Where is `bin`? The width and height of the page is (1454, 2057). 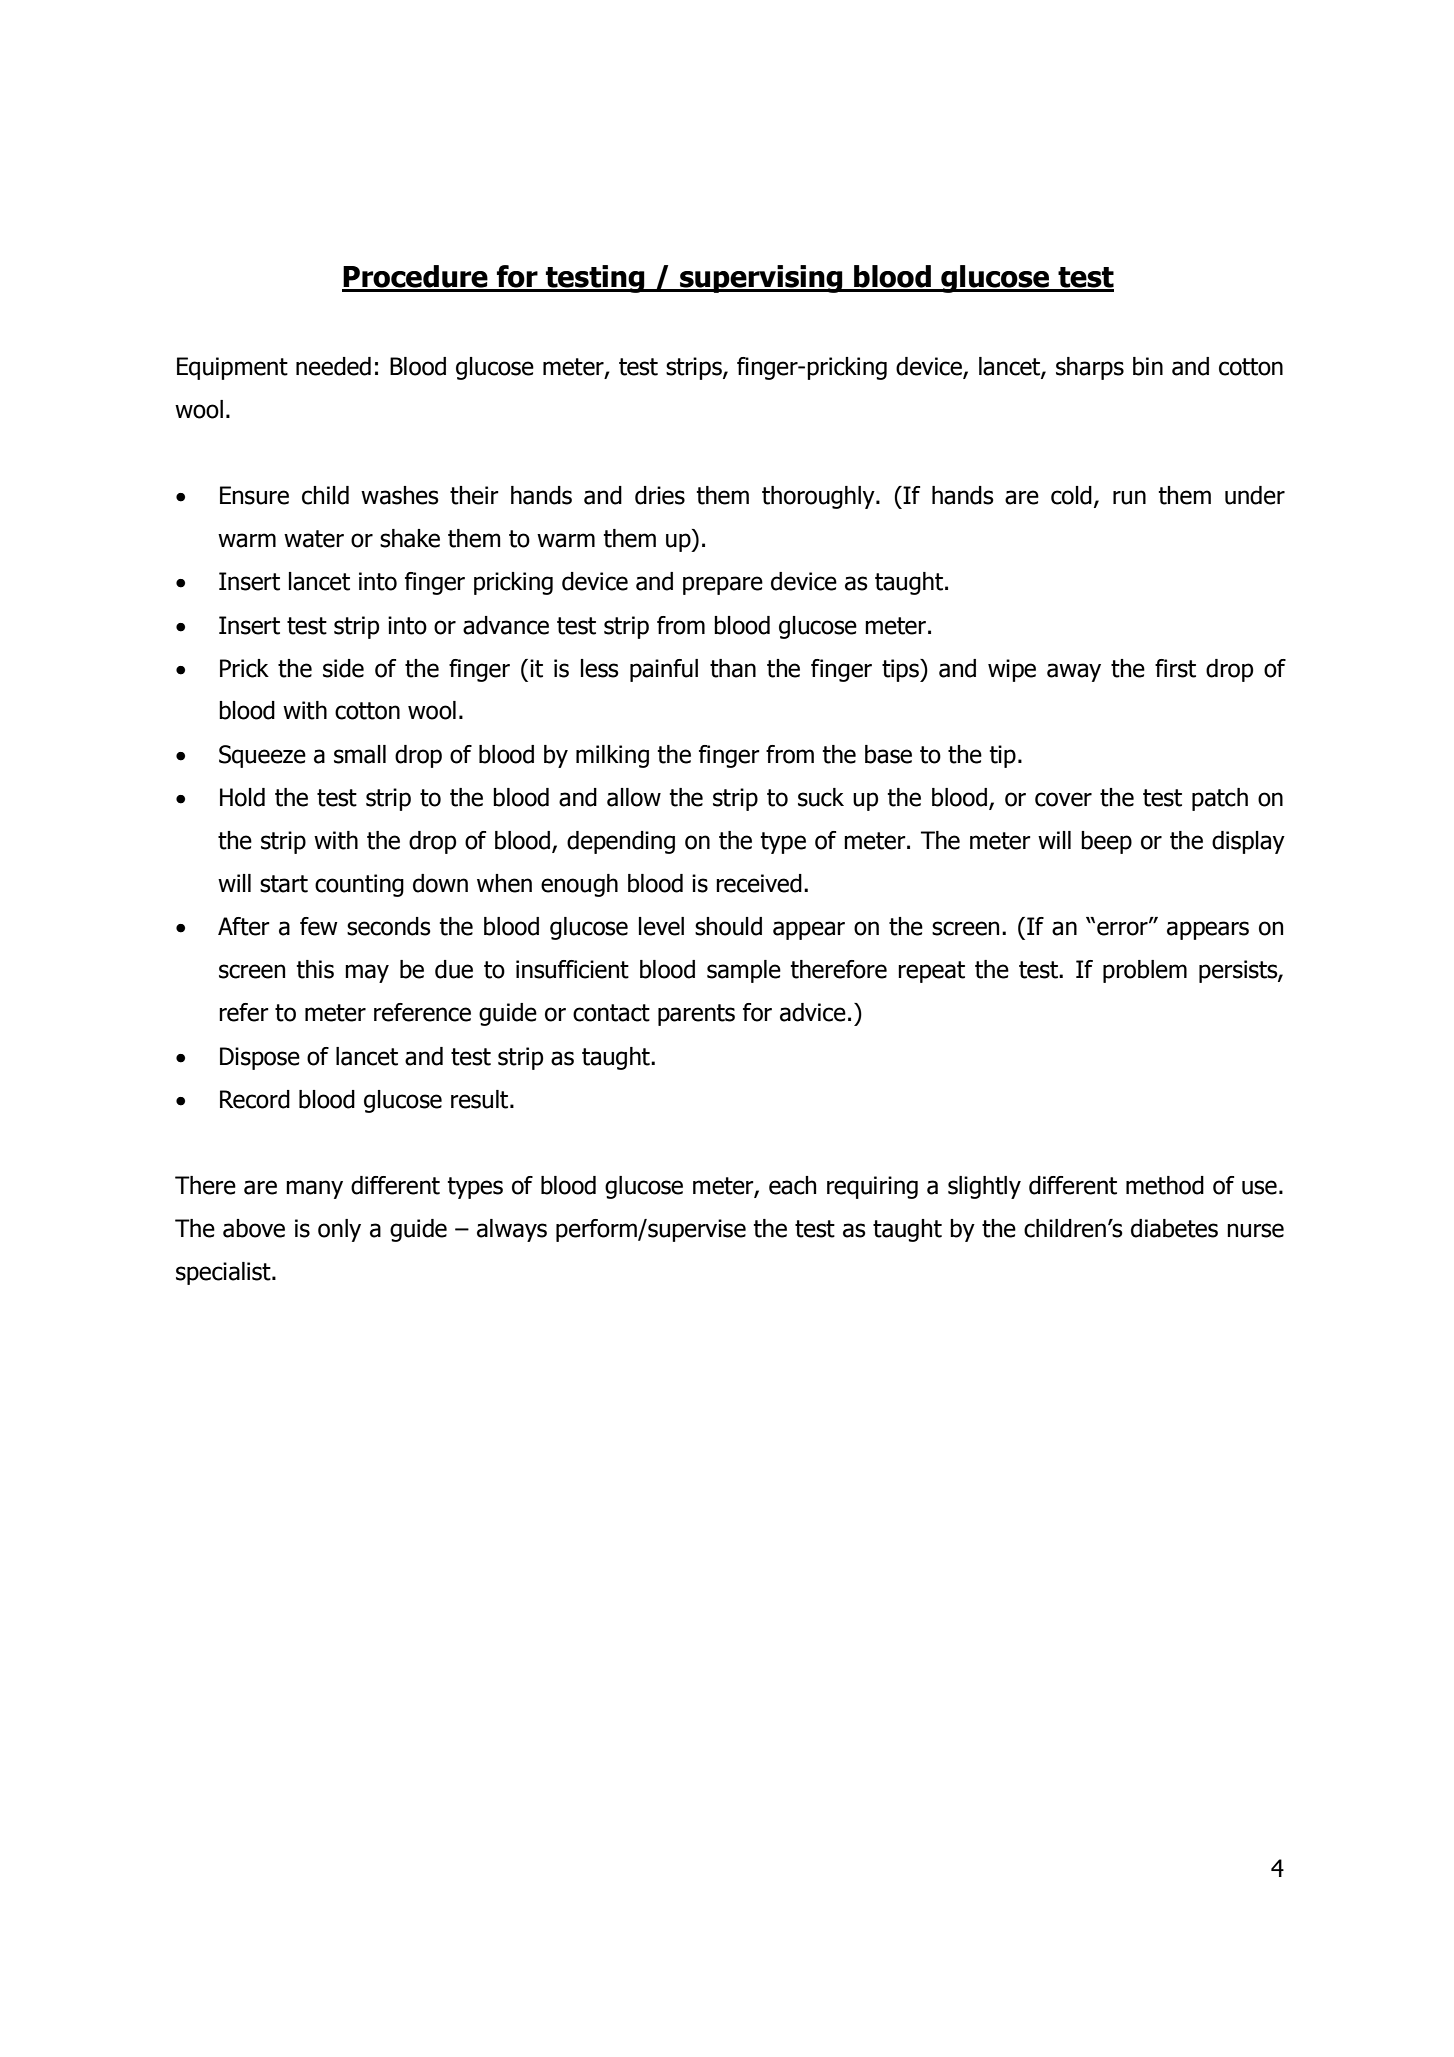
bin is located at coordinates (1148, 366).
